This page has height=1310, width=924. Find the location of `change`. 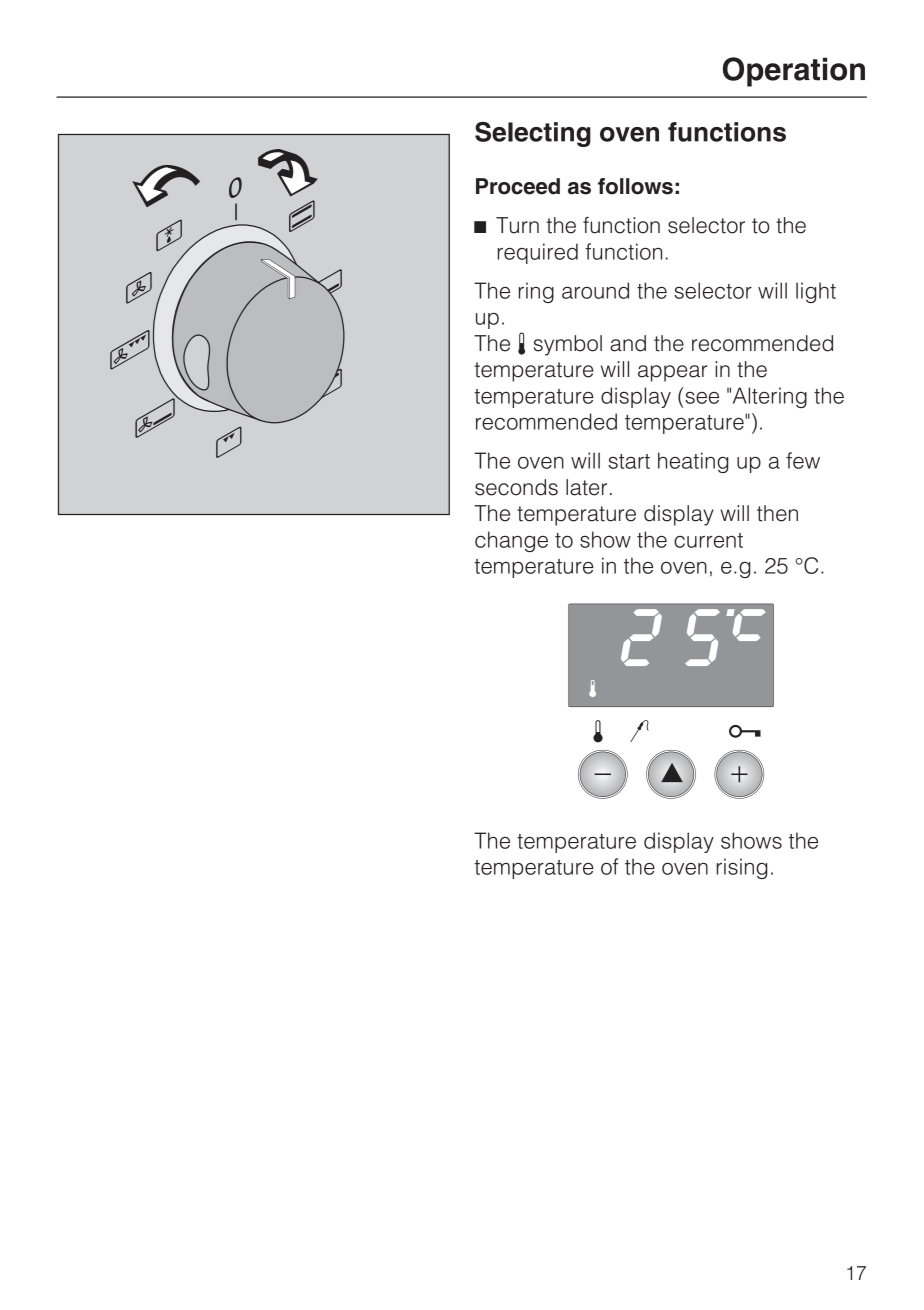

change is located at coordinates (511, 541).
